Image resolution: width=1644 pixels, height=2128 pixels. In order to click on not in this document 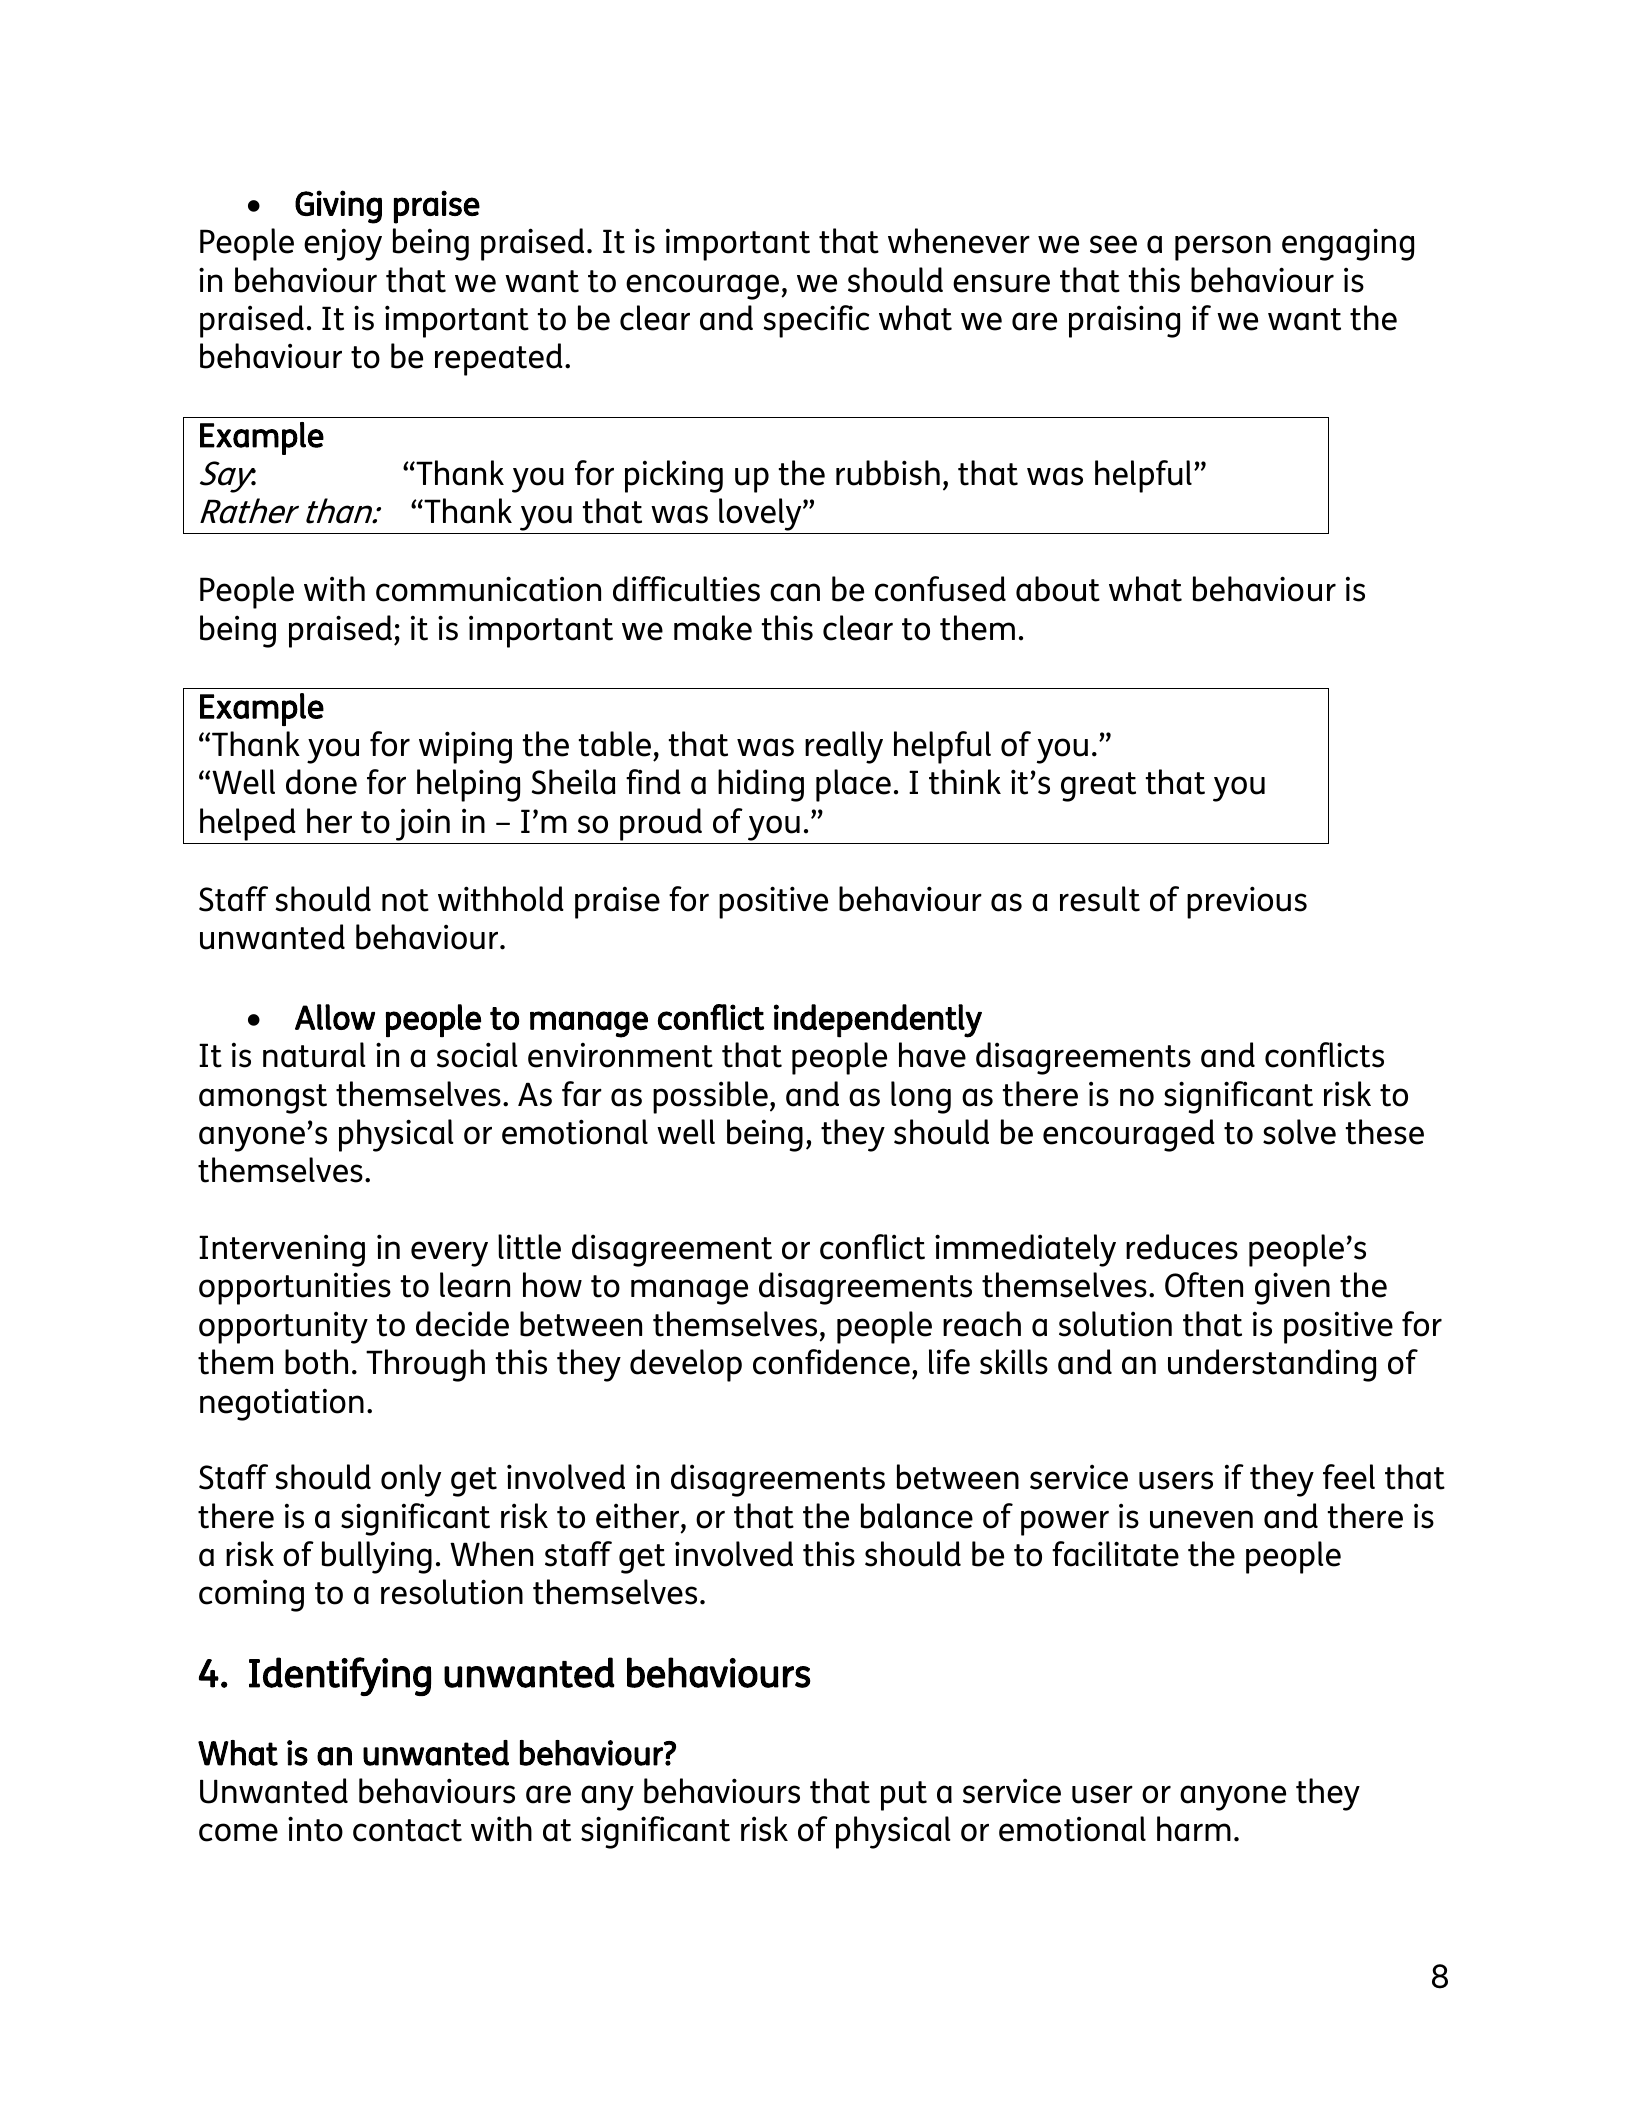, I will do `click(405, 900)`.
